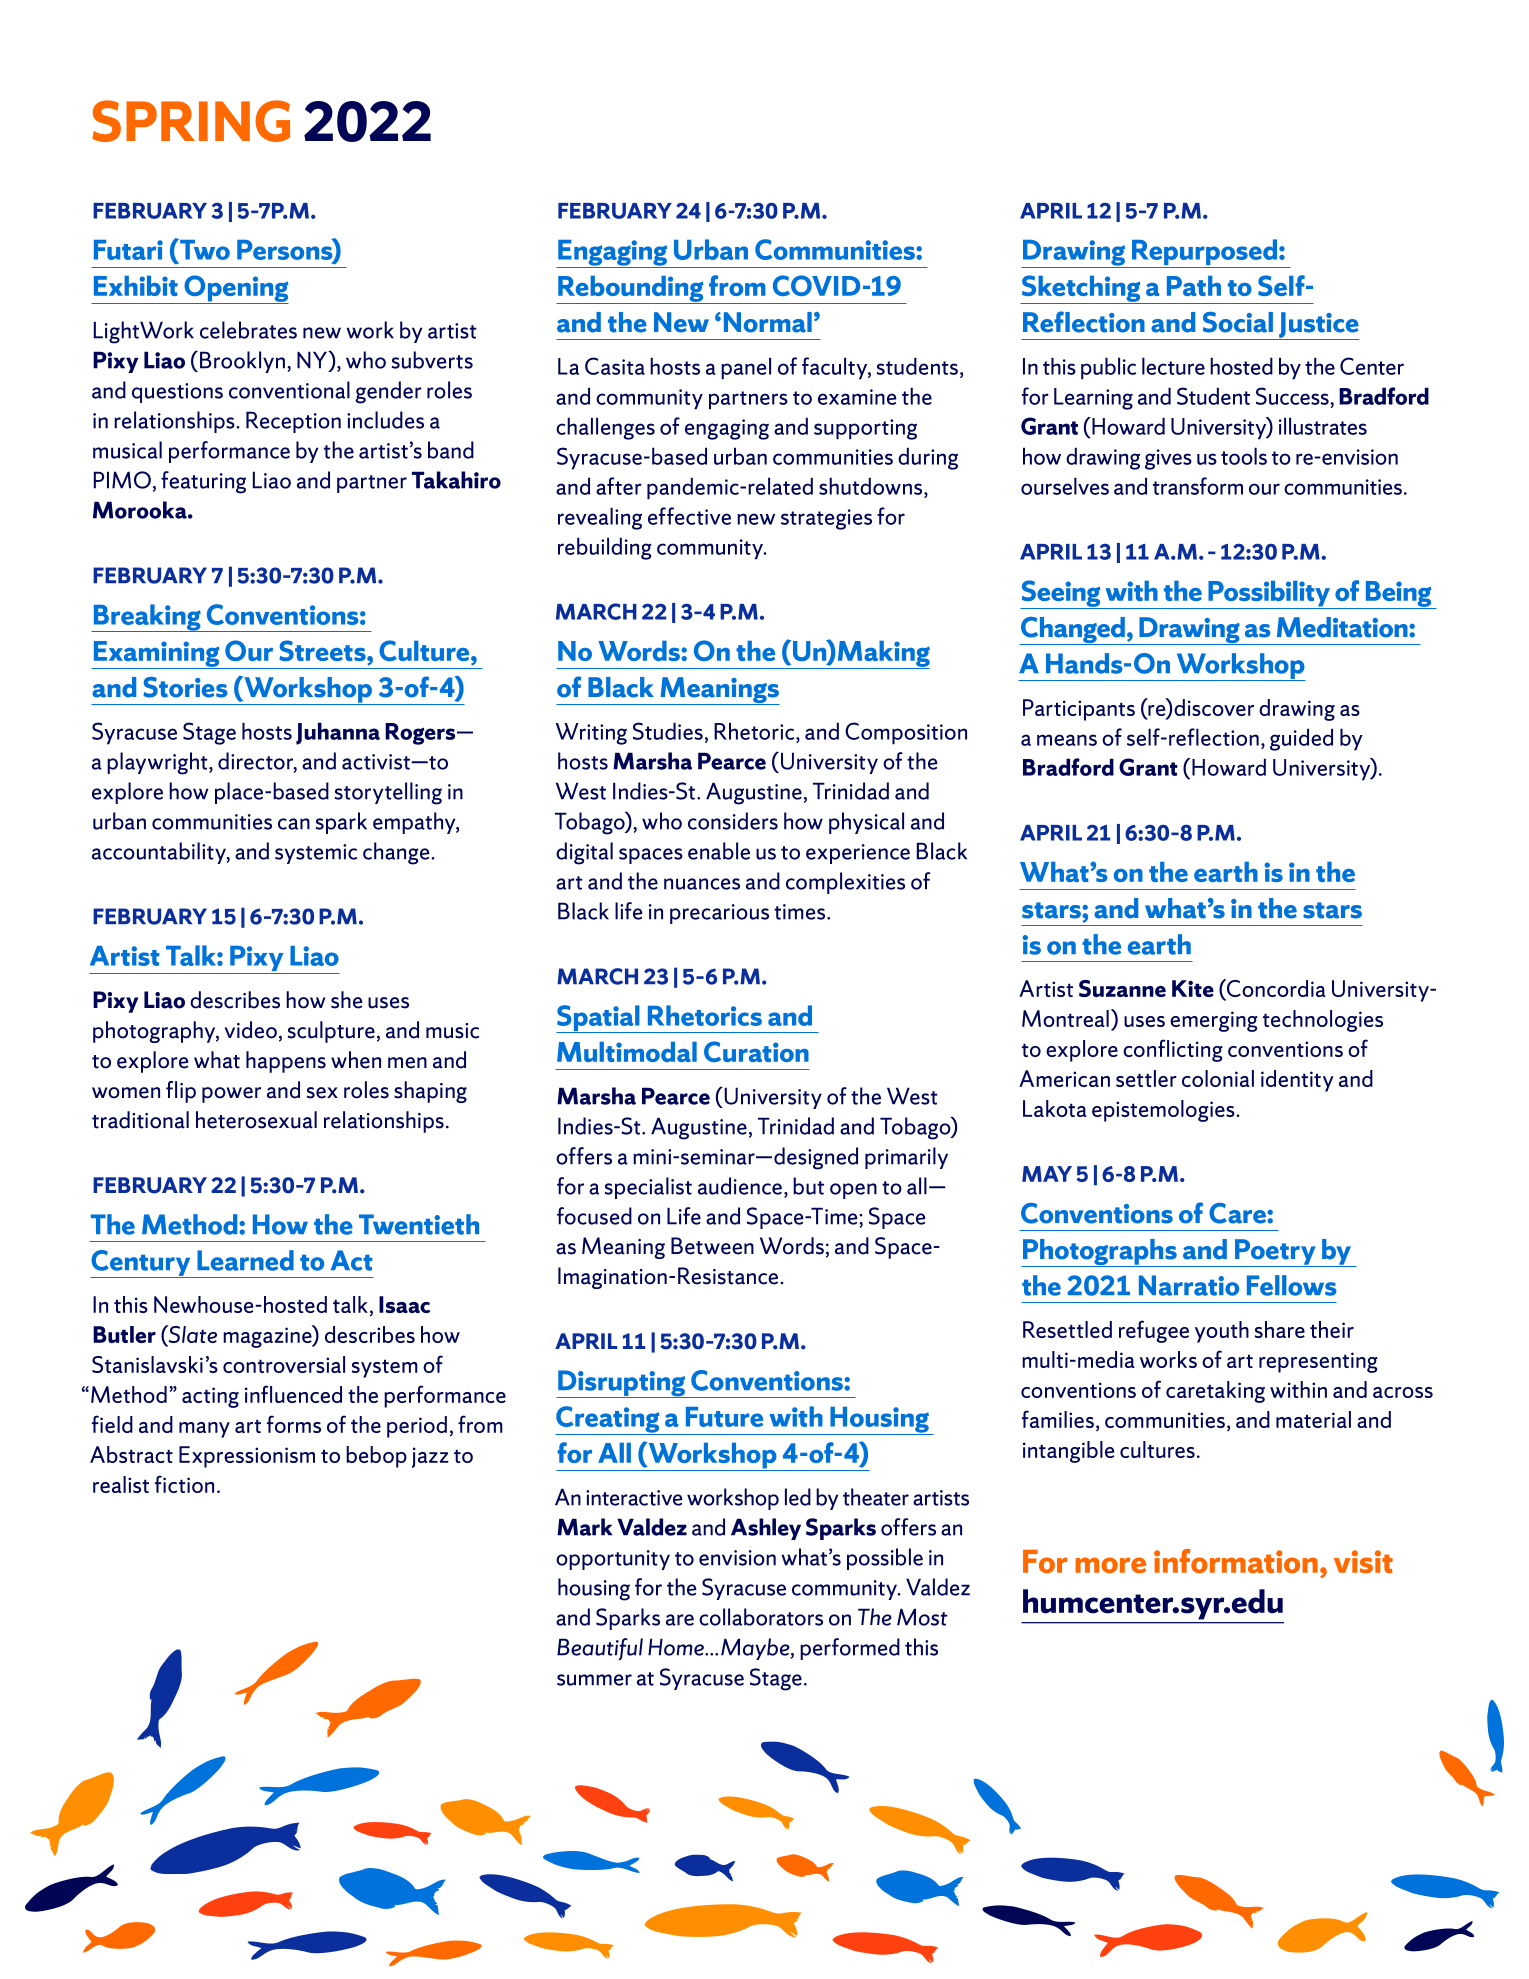  What do you see at coordinates (191, 121) in the screenshot?
I see `SPRING` at bounding box center [191, 121].
